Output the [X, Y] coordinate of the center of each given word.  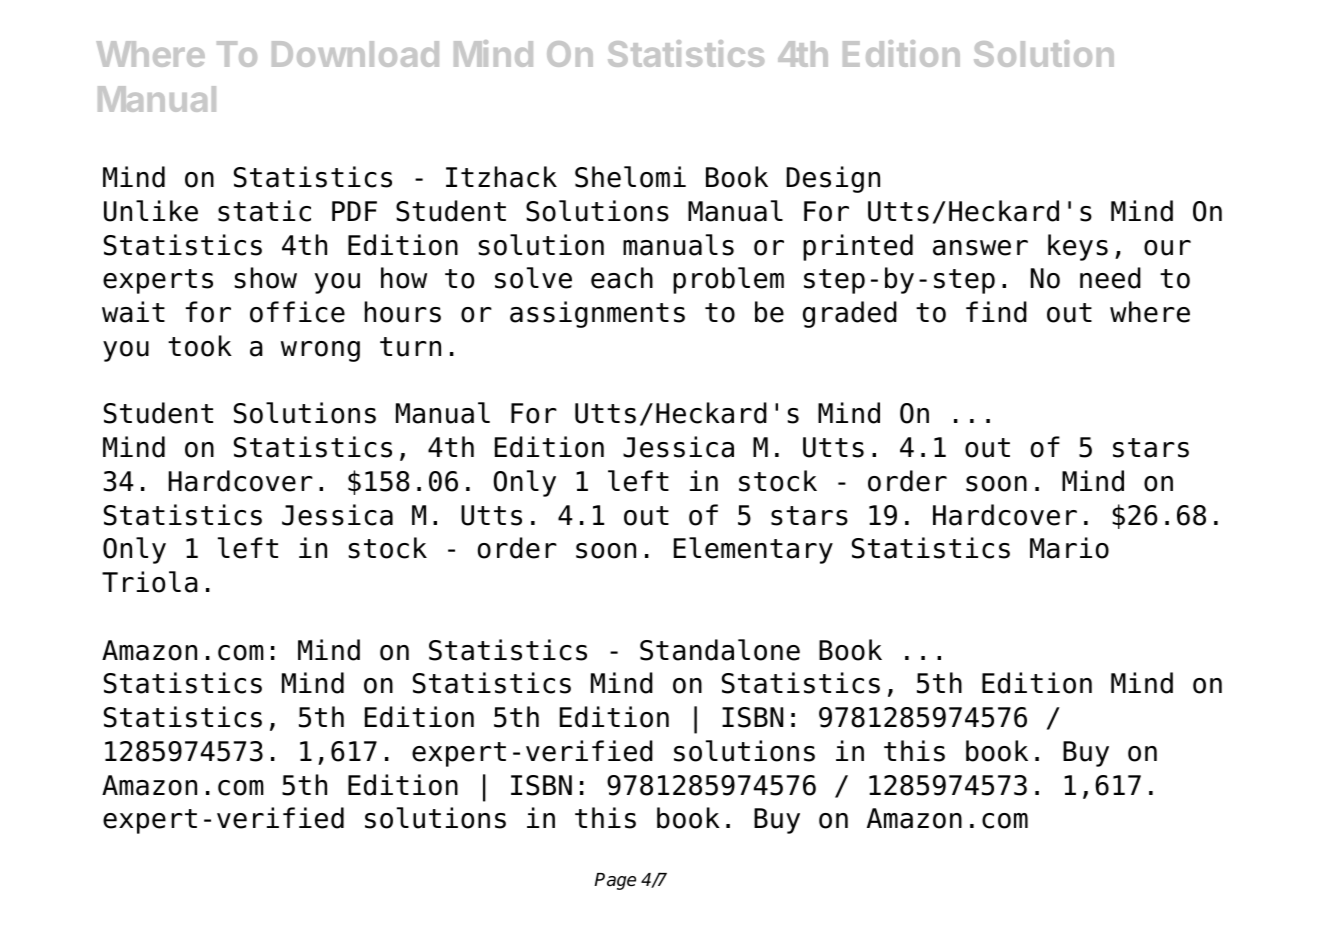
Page [615, 881]
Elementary [753, 550]
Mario [1069, 548]
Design [833, 179]
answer [980, 248]
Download [355, 54]
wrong [320, 351]
